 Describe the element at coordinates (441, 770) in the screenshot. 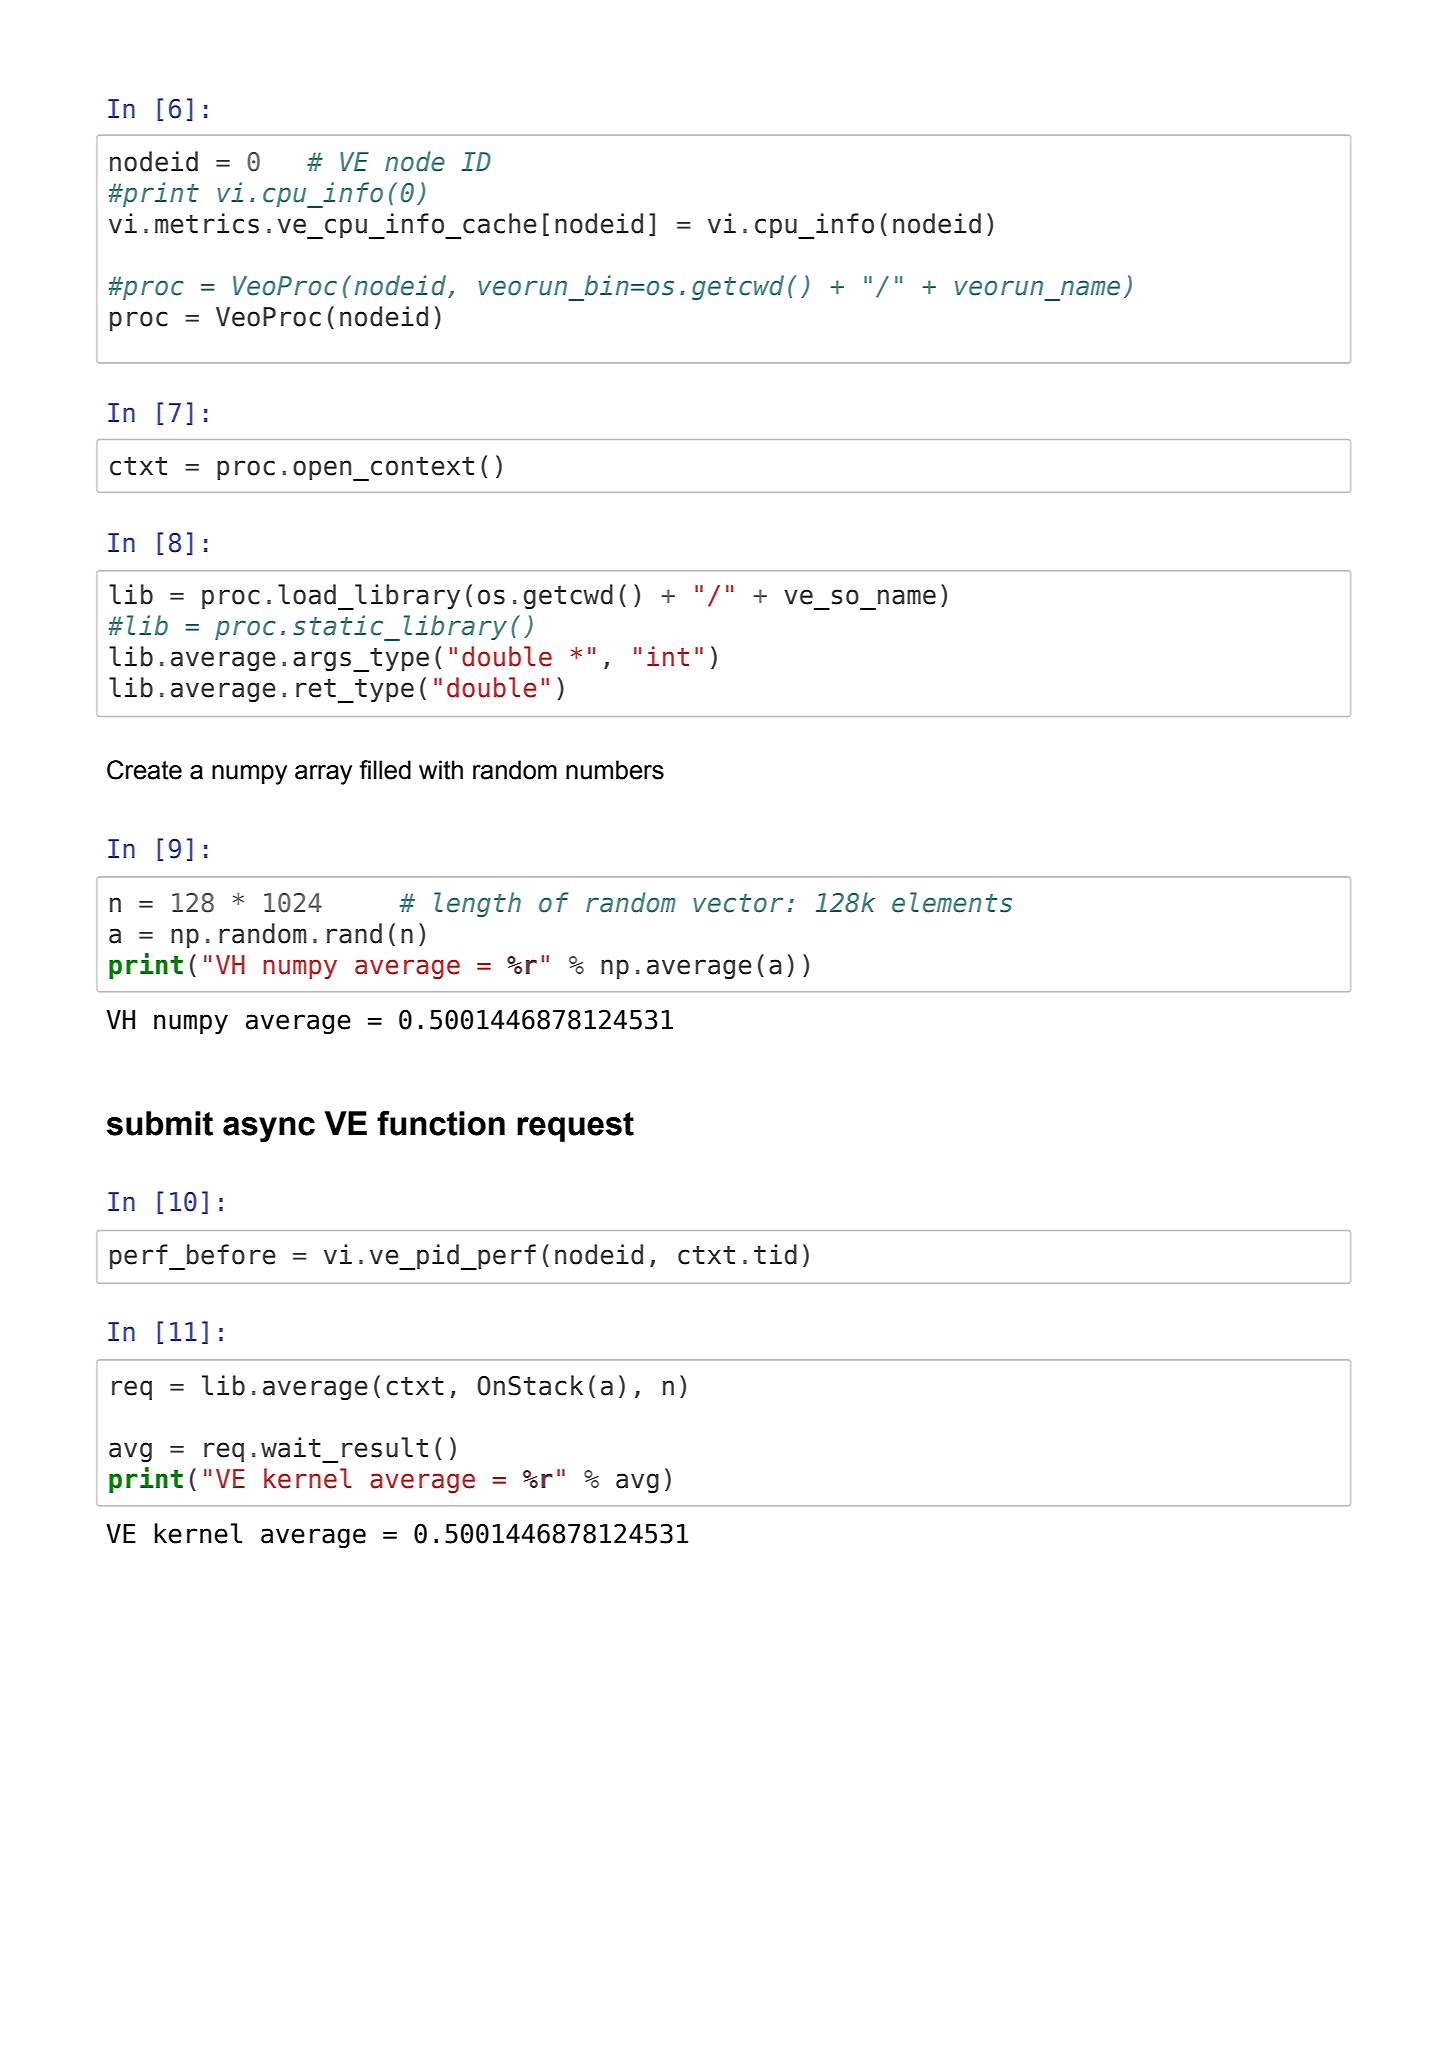

I see `with` at that location.
